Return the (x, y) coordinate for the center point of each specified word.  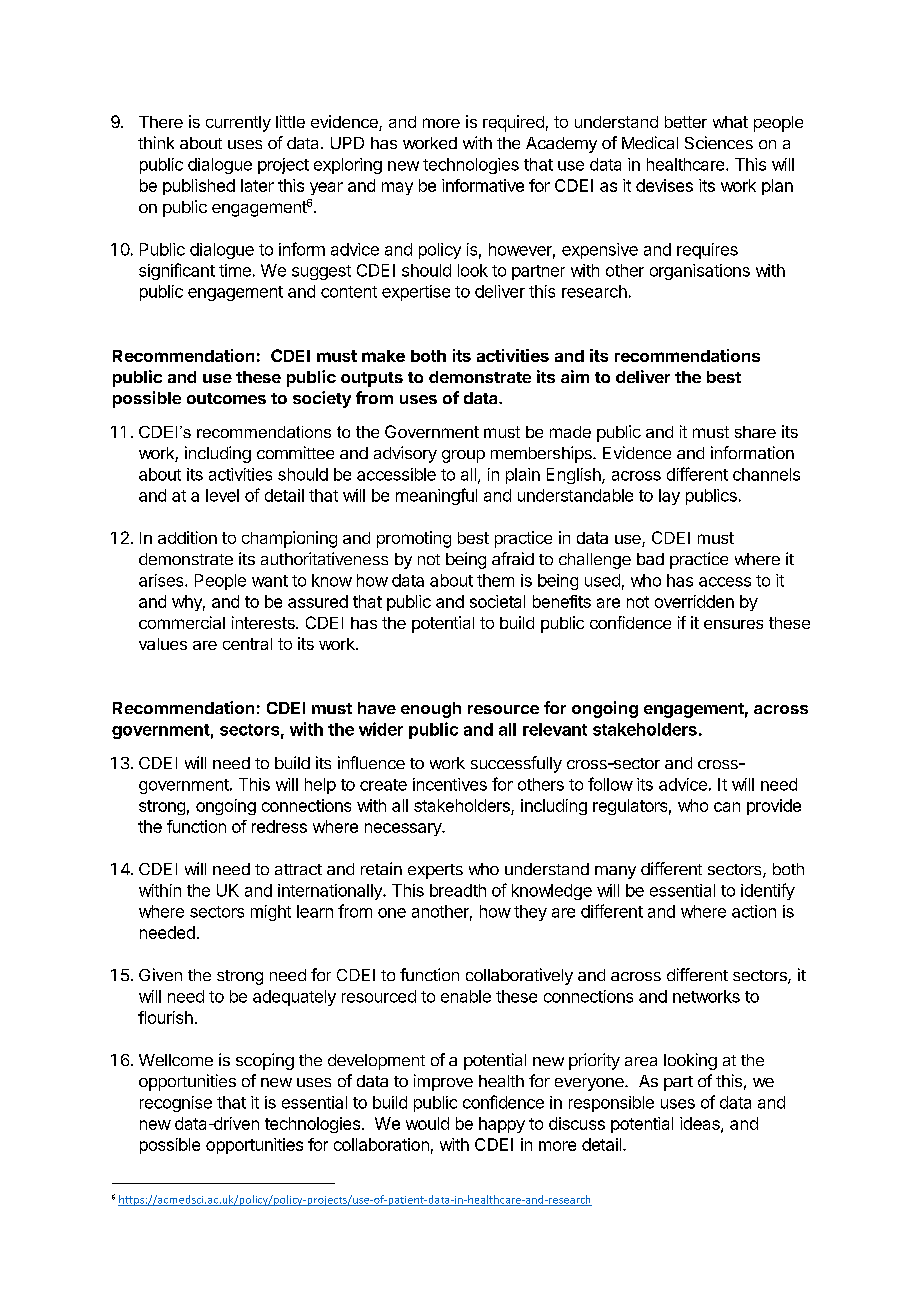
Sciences (719, 142)
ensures (733, 624)
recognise (176, 1104)
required (513, 123)
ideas (701, 1124)
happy (502, 1125)
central (247, 644)
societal (497, 601)
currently (238, 124)
